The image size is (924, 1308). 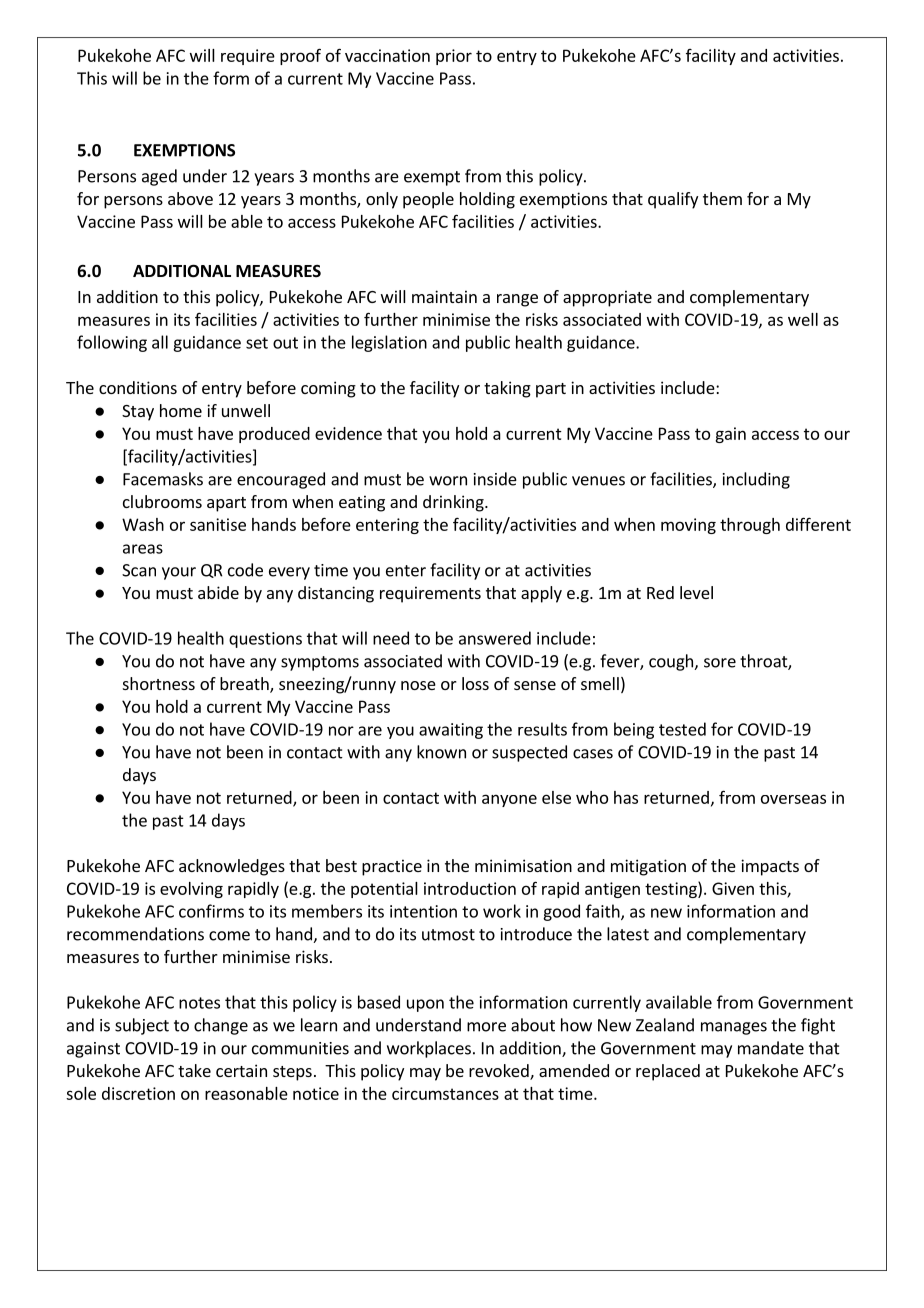 I want to click on take, so click(x=194, y=1070).
